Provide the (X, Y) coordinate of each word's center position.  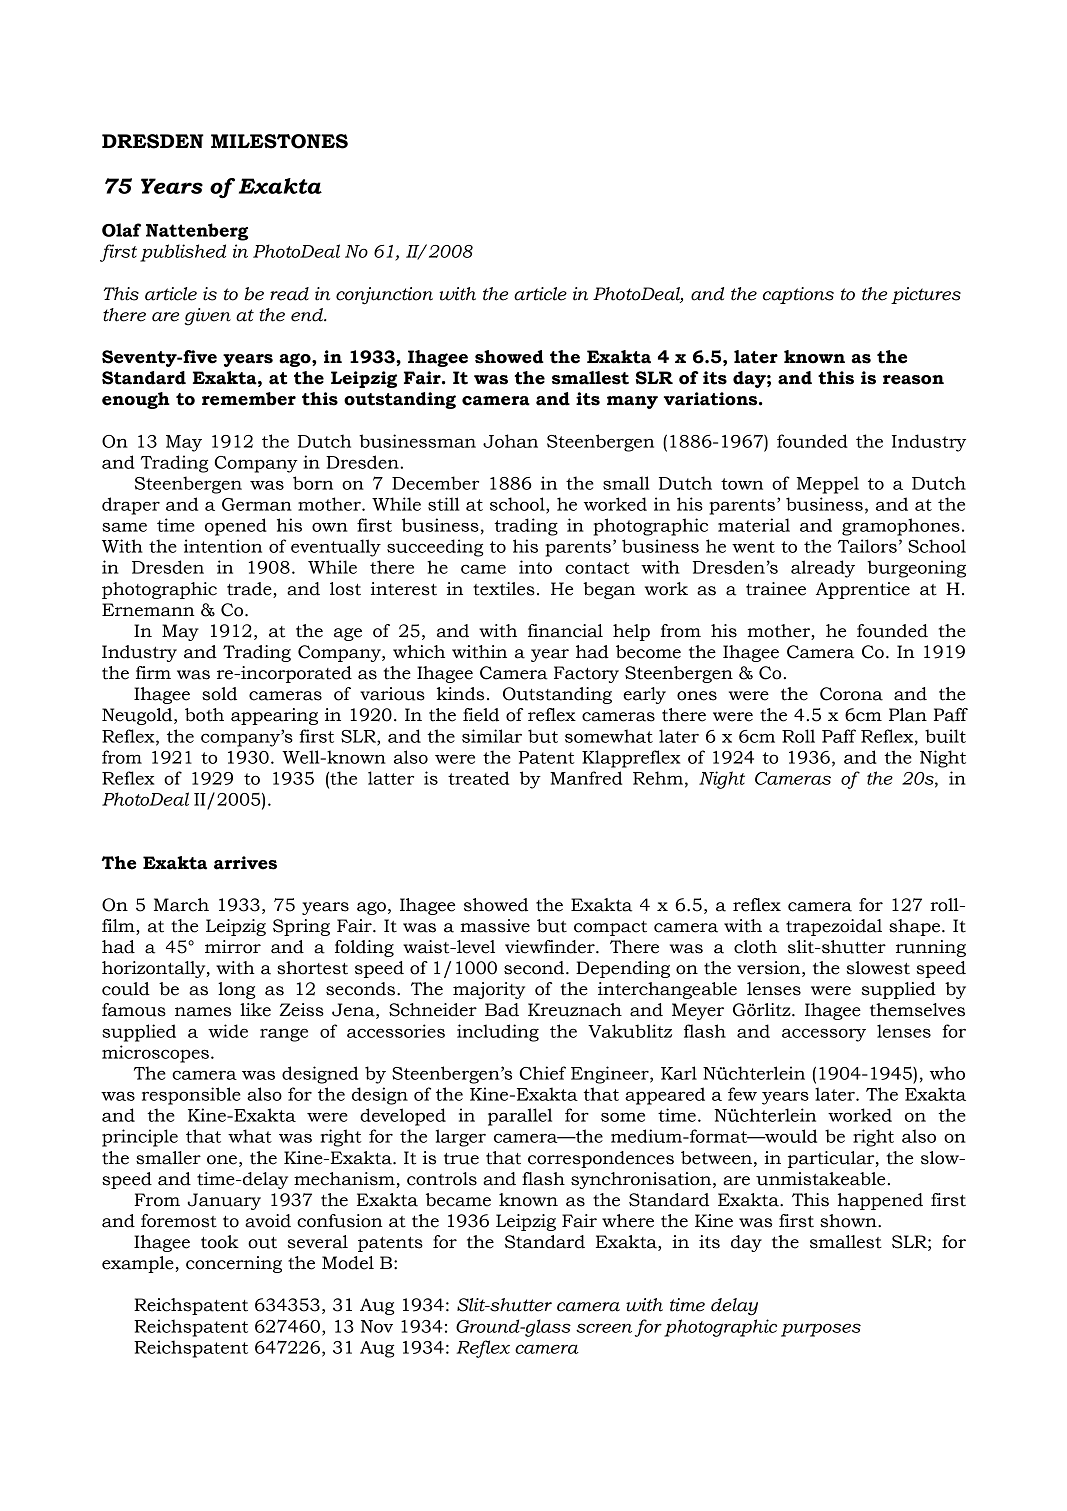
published (183, 253)
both (204, 715)
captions (798, 295)
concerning (234, 1264)
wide (228, 1031)
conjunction (384, 296)
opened (236, 527)
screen (604, 1328)
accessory (824, 1035)
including (498, 1033)
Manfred (586, 778)
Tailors (867, 546)
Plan (908, 715)
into (535, 567)
